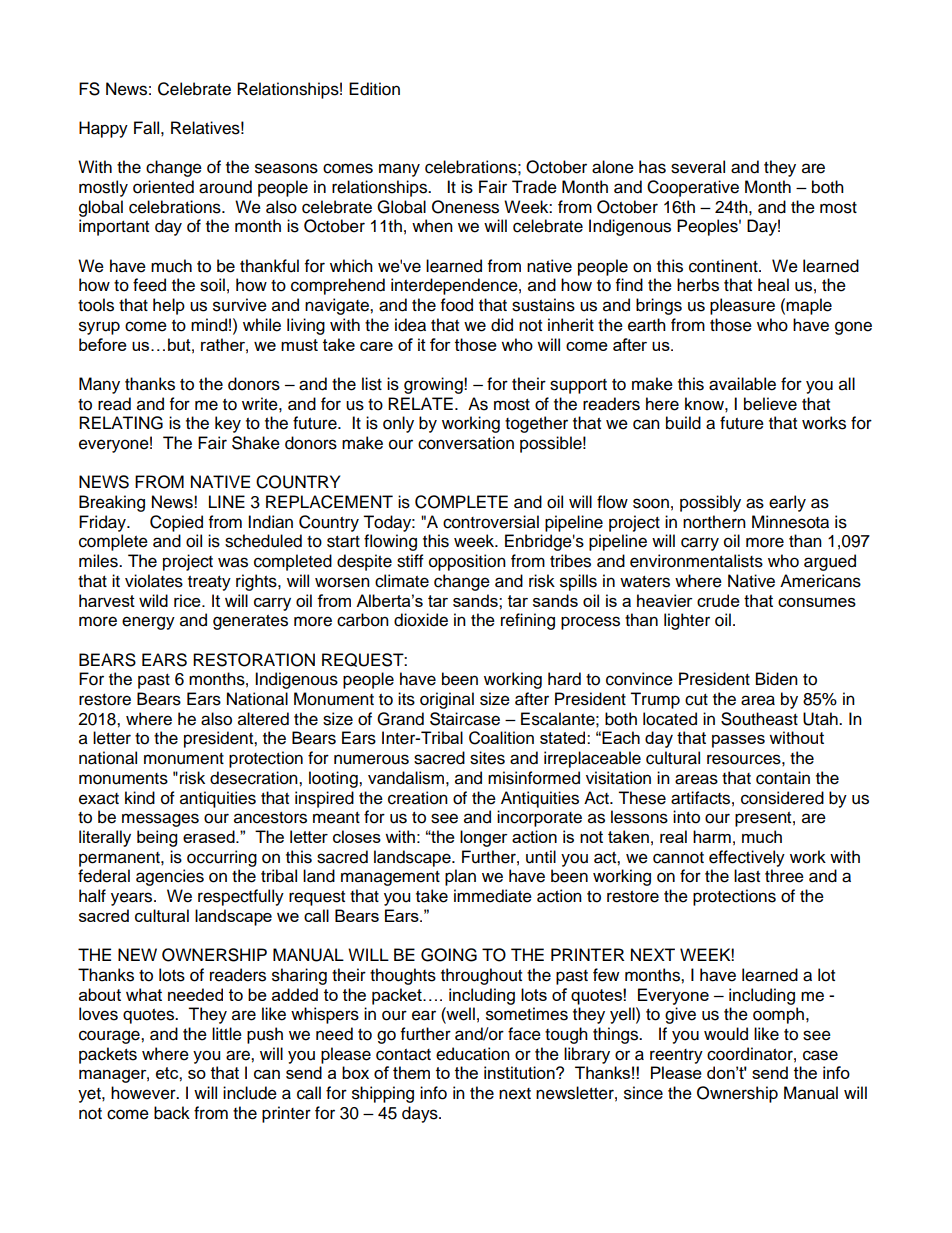  What do you see at coordinates (473, 1054) in the screenshot?
I see `education` at bounding box center [473, 1054].
